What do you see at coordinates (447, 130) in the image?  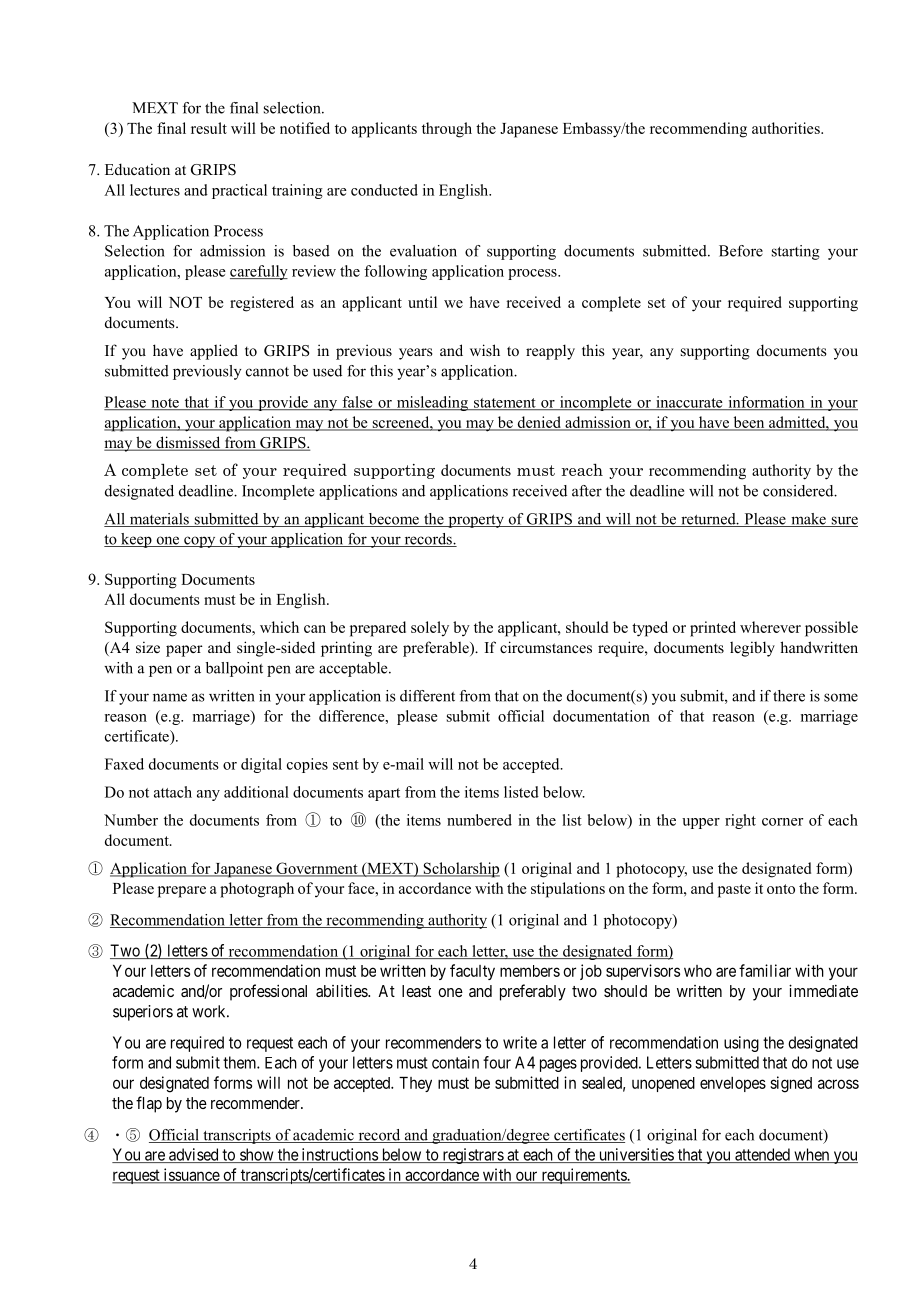 I see `through` at bounding box center [447, 130].
